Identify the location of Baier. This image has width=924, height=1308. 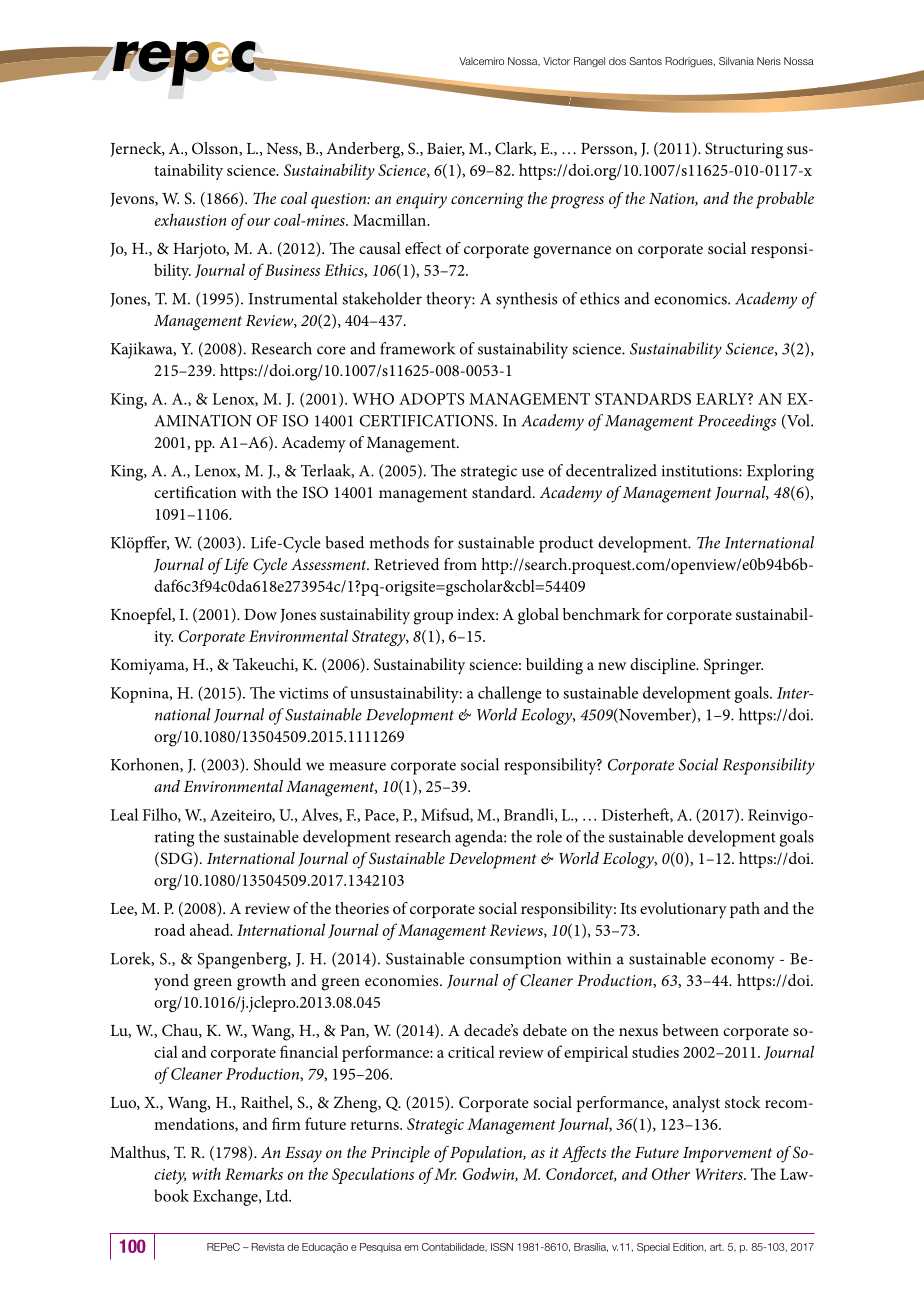
(446, 149).
